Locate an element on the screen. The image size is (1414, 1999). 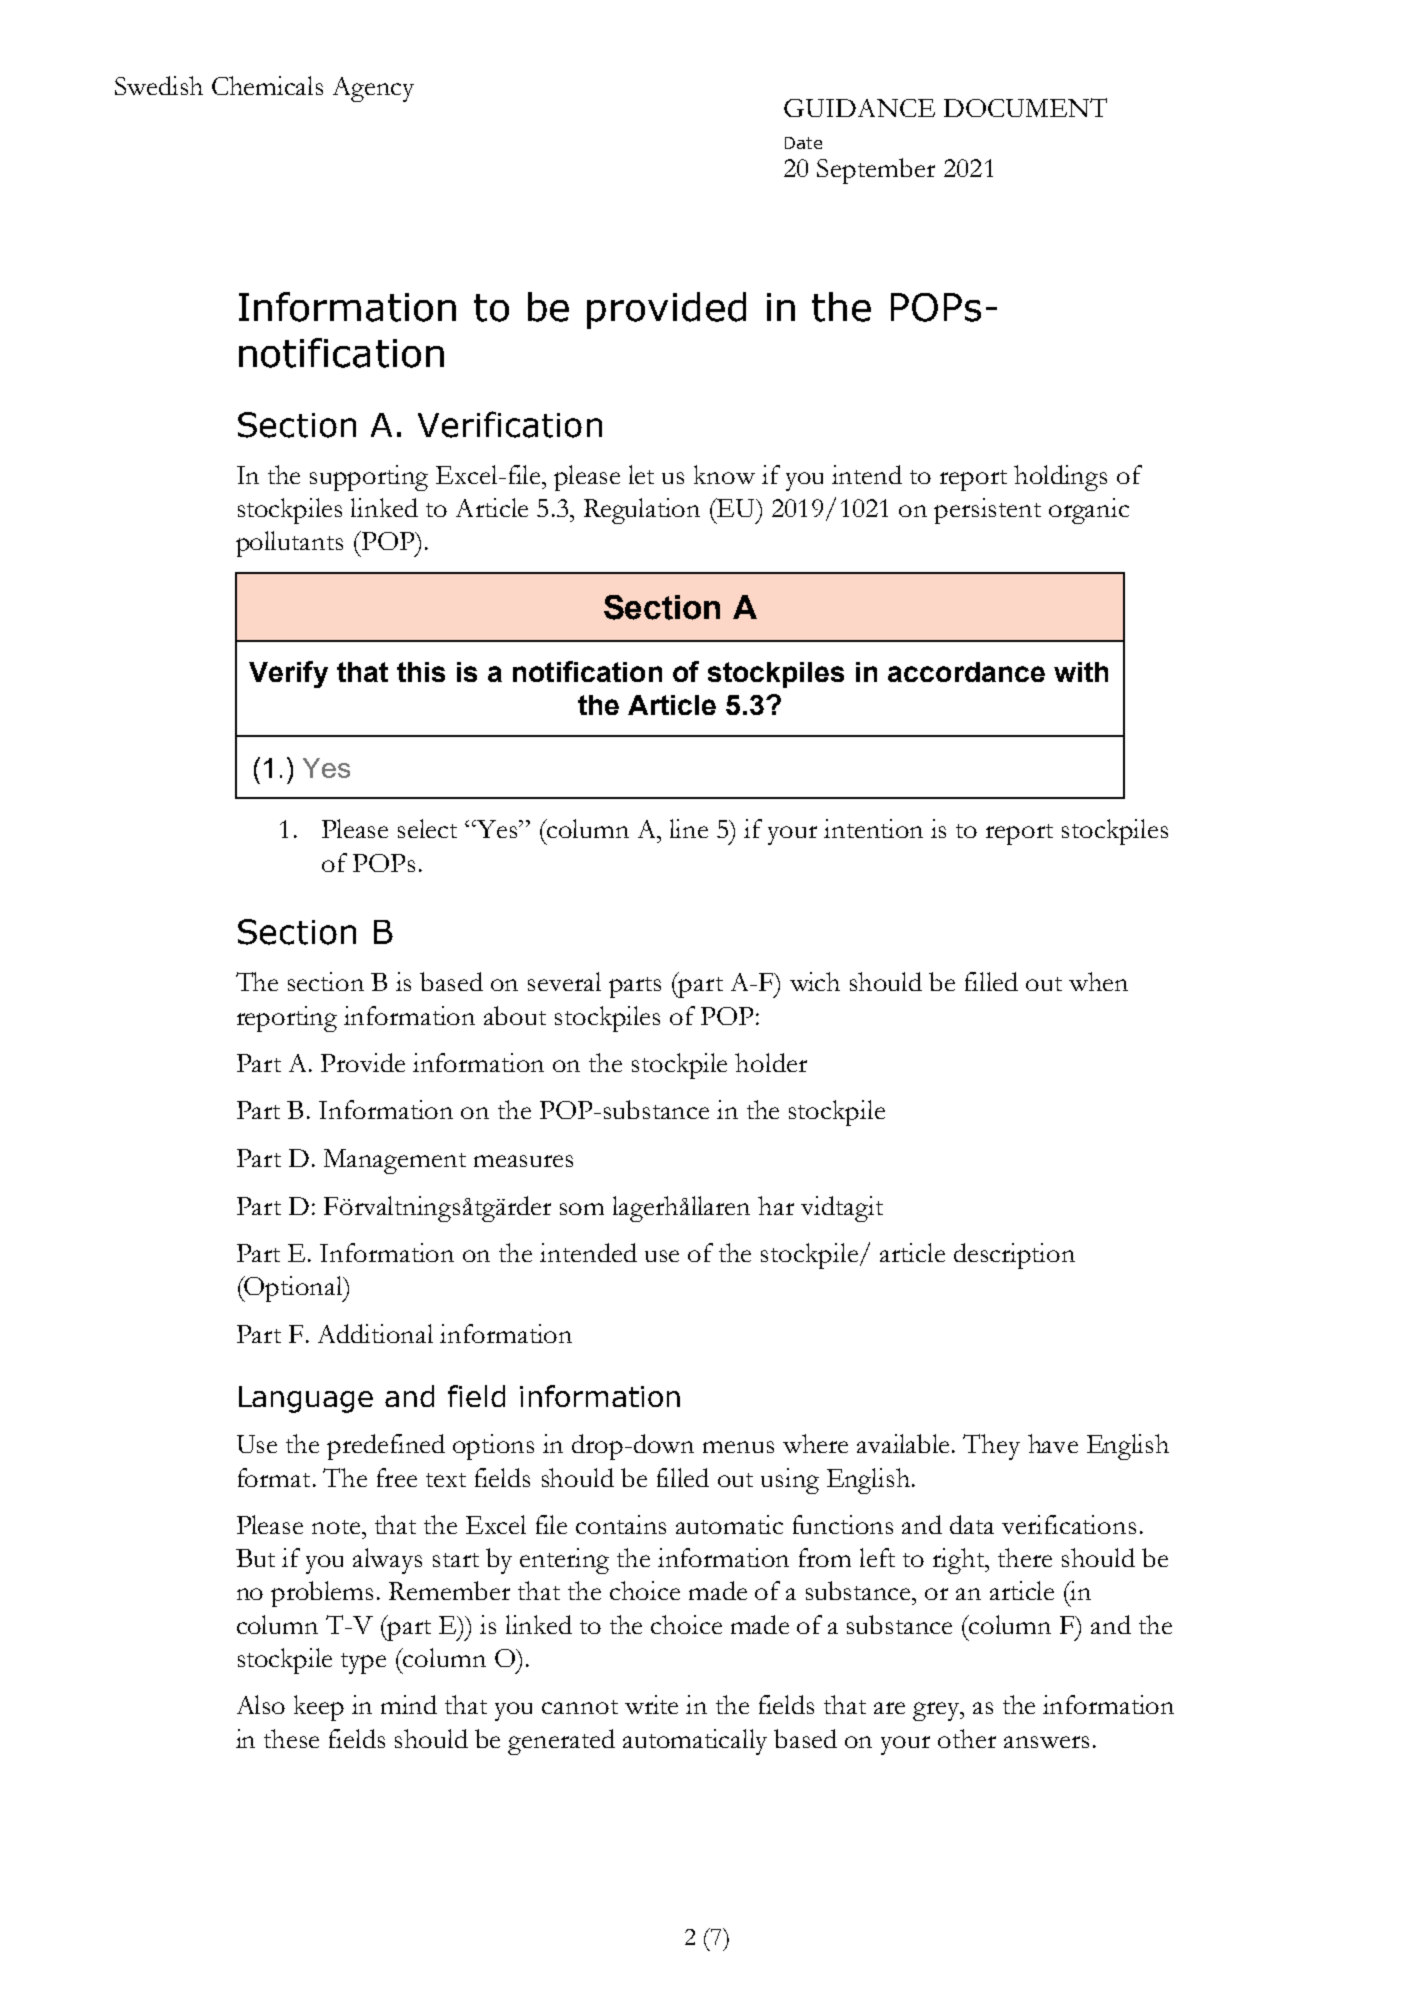
write is located at coordinates (651, 1704).
